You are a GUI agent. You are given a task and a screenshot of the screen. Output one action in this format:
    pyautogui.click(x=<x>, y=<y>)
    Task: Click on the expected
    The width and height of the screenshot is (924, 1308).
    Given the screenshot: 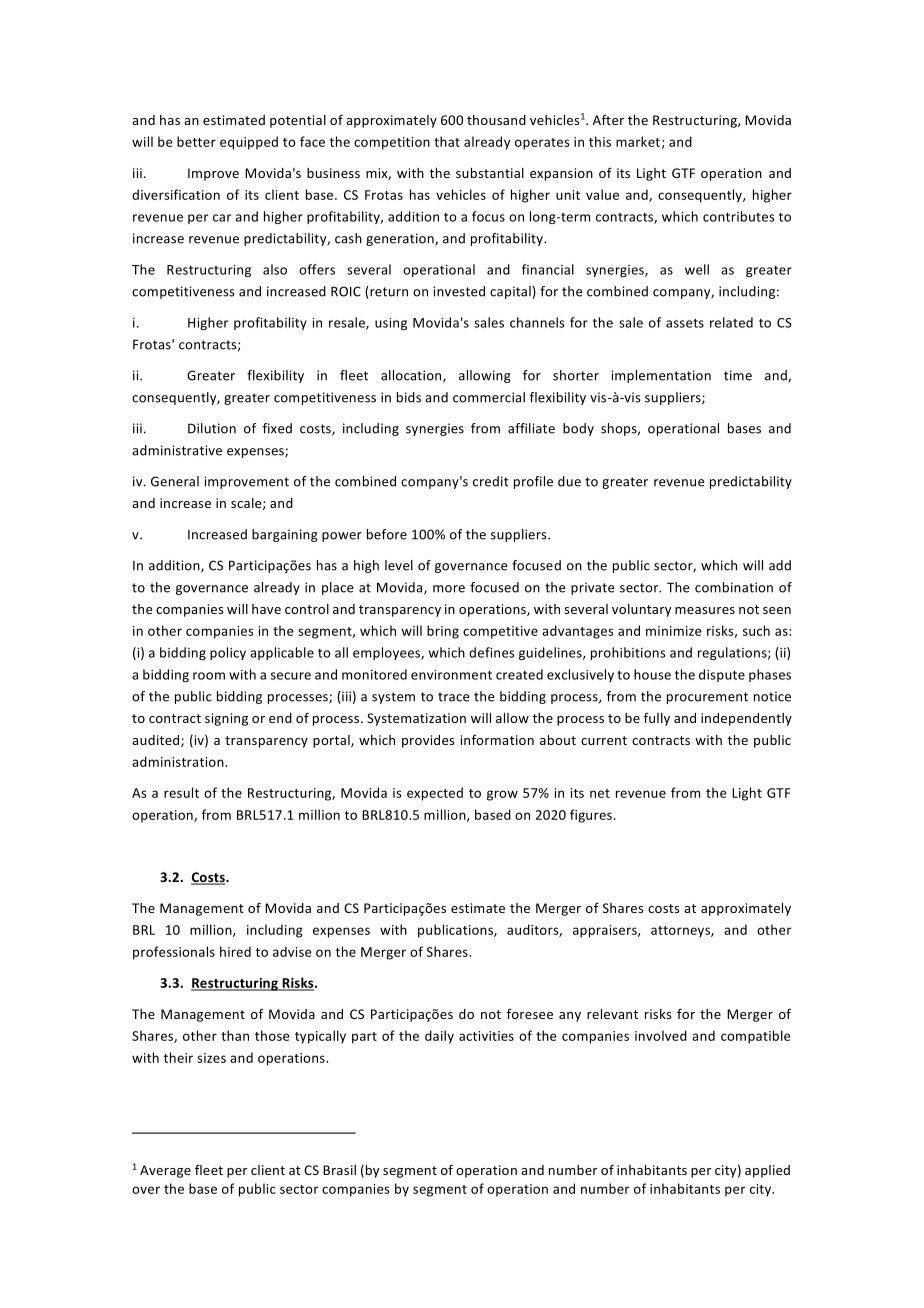 What is the action you would take?
    pyautogui.click(x=435, y=794)
